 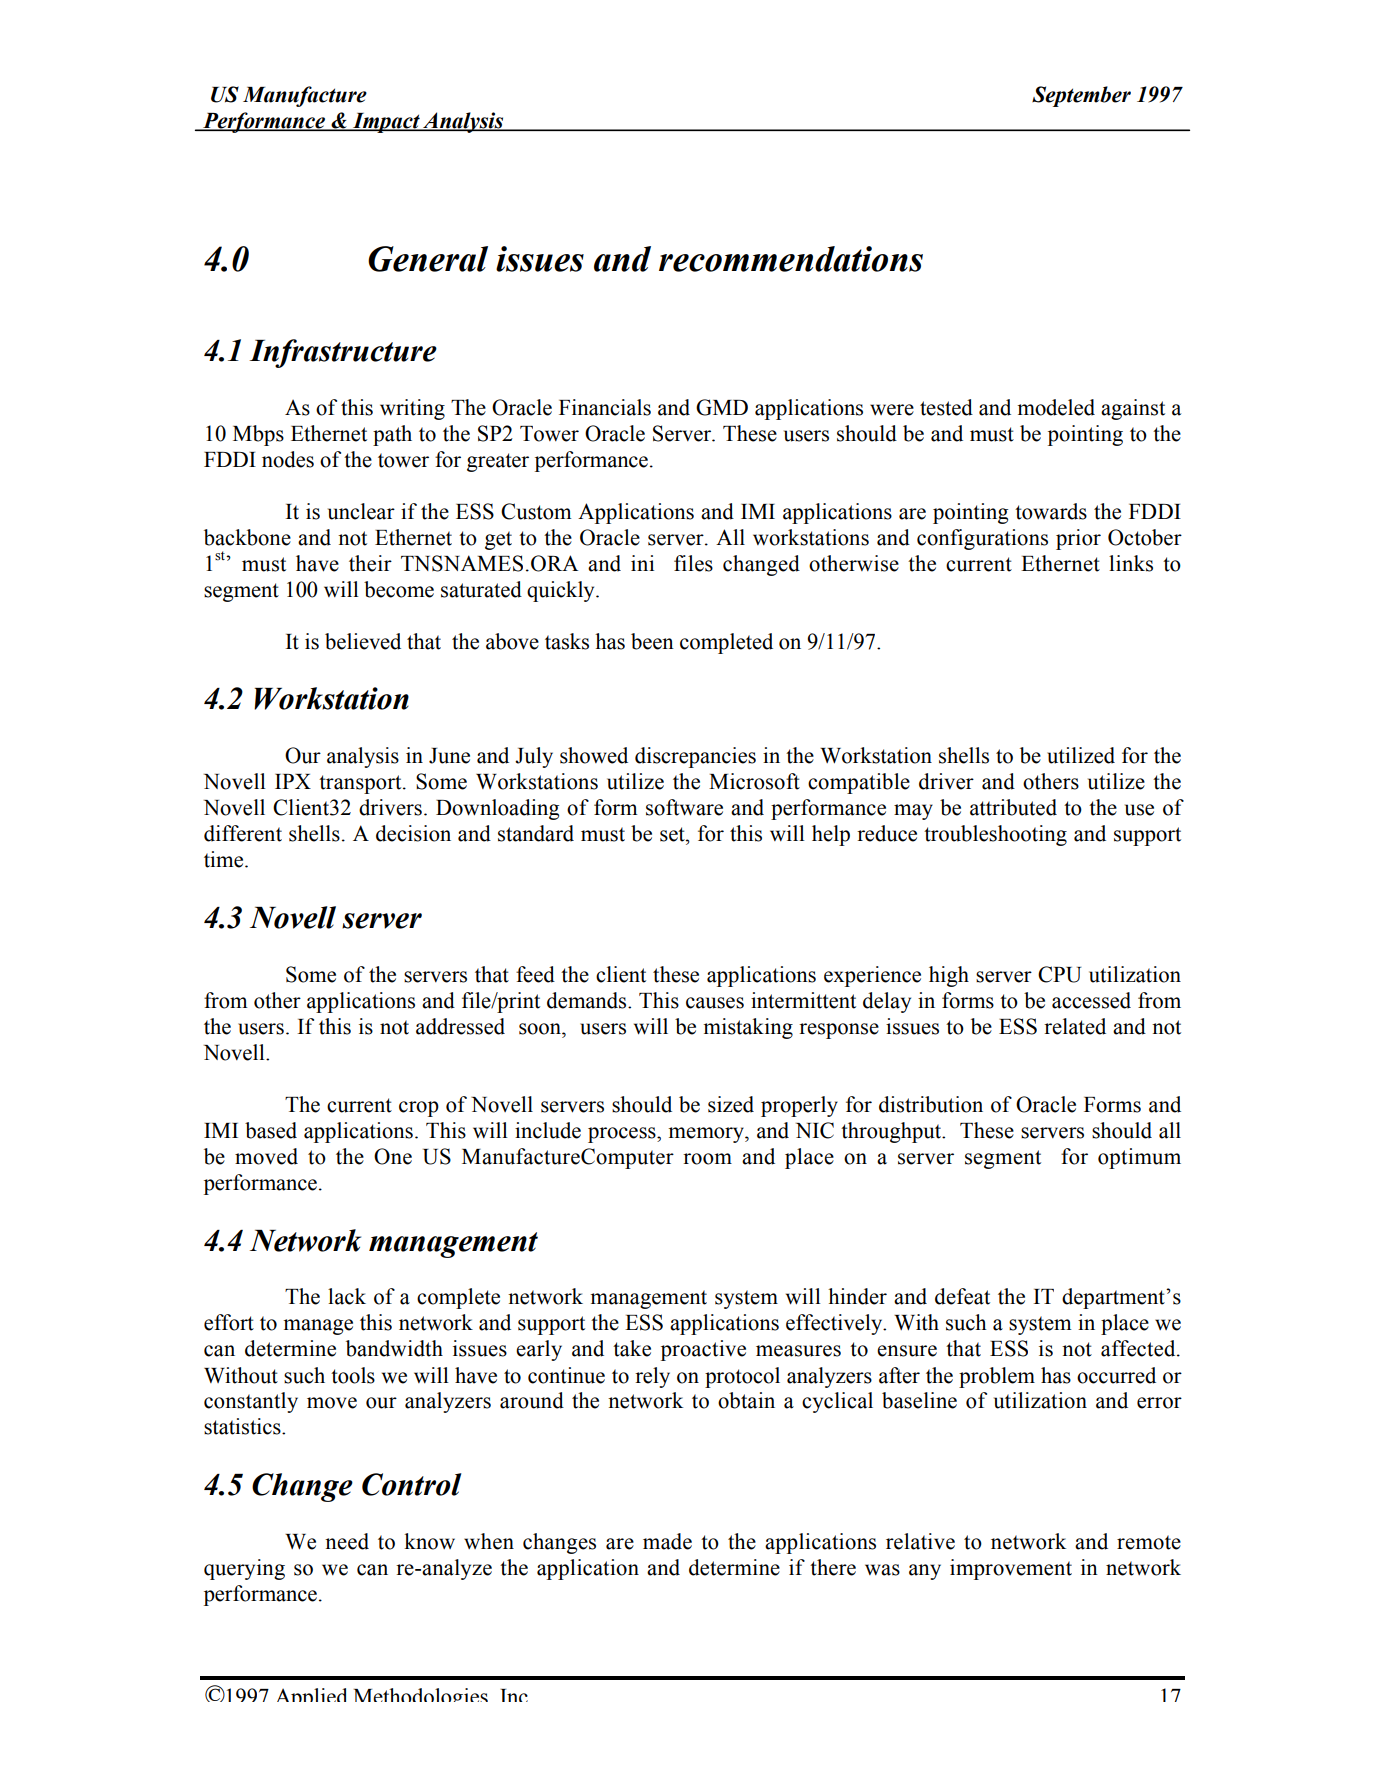 I want to click on made, so click(x=667, y=1541).
